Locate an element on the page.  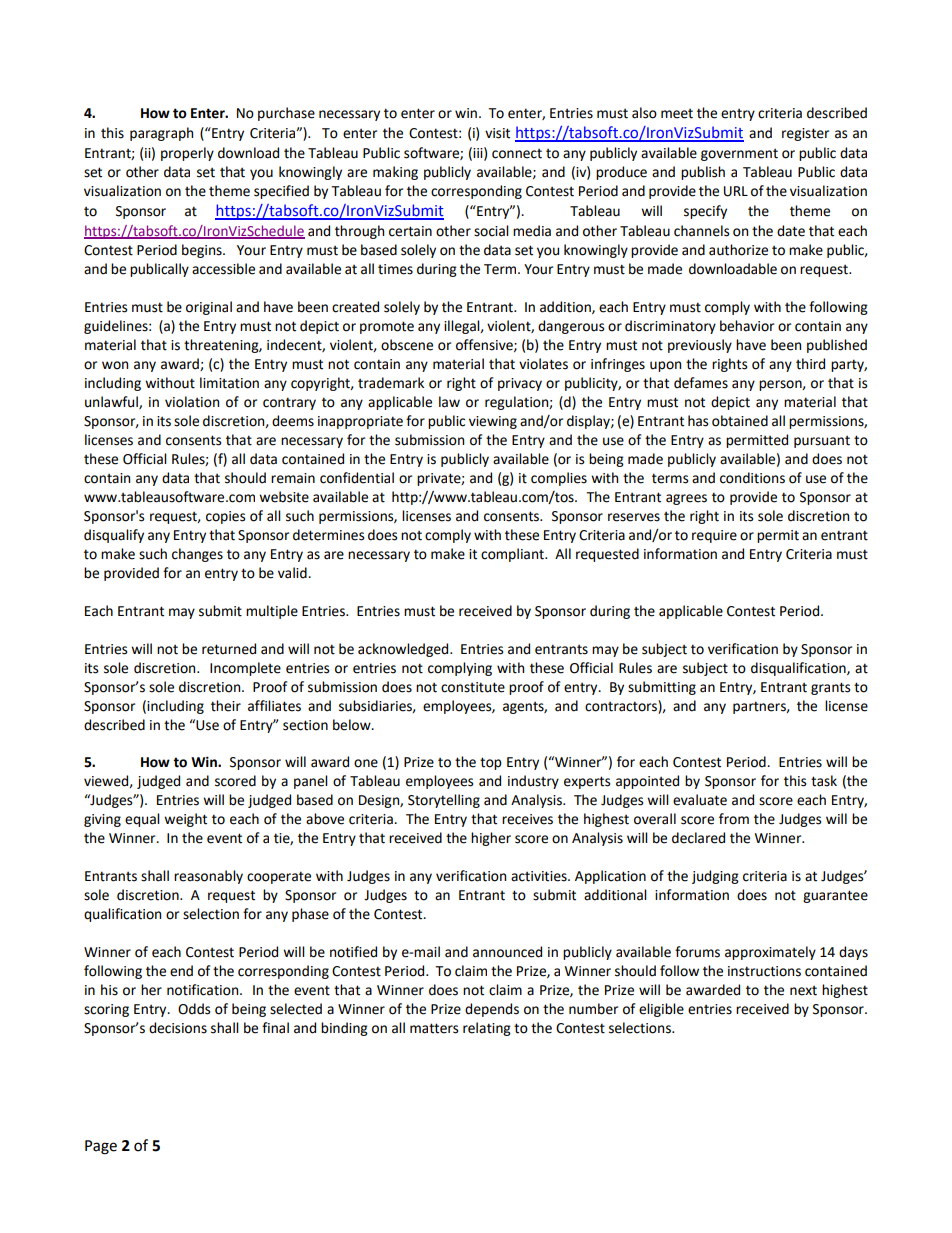
weight is located at coordinates (185, 820).
